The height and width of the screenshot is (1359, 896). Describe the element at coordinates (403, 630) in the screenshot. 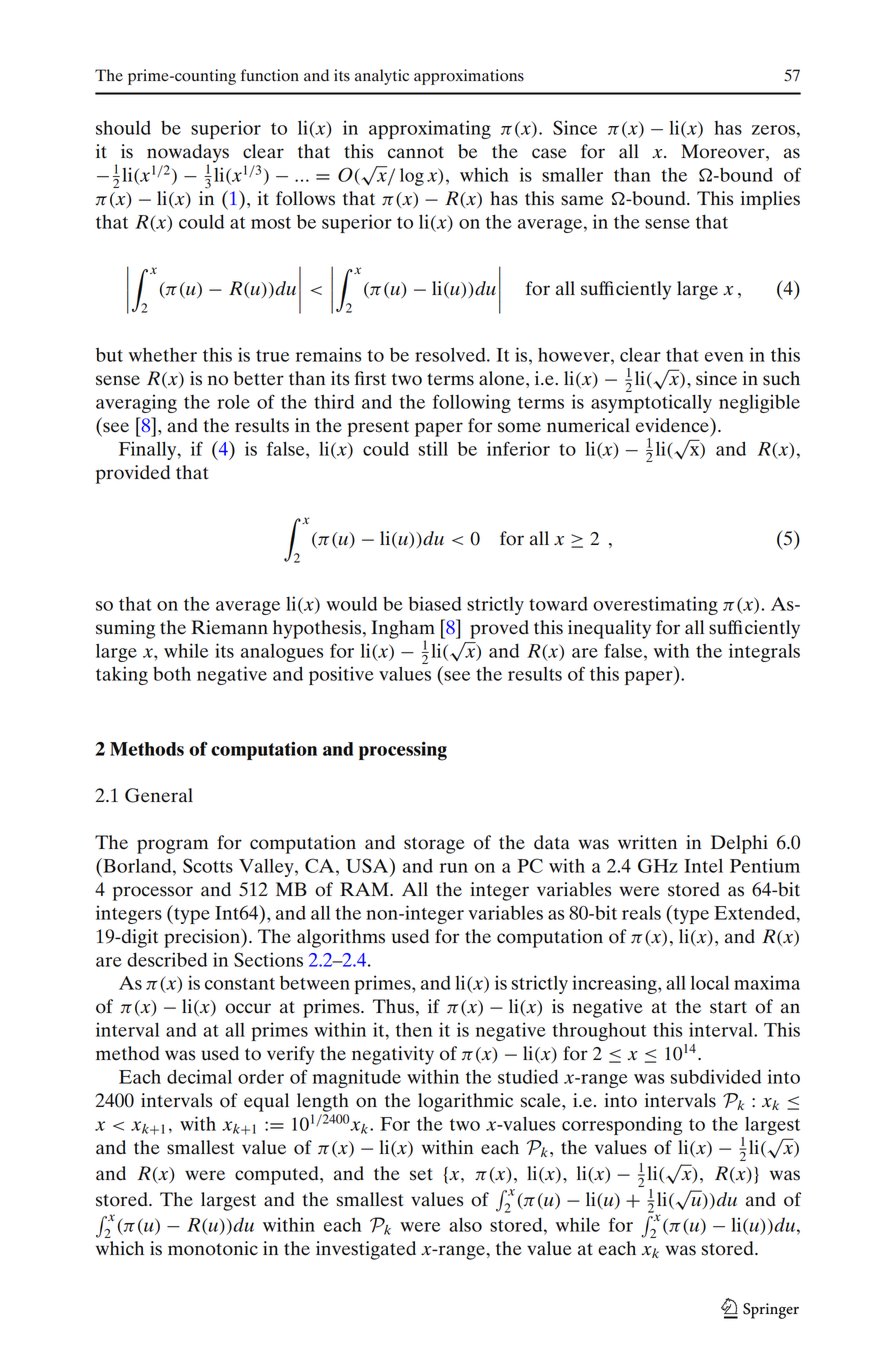

I see `Ingham` at that location.
